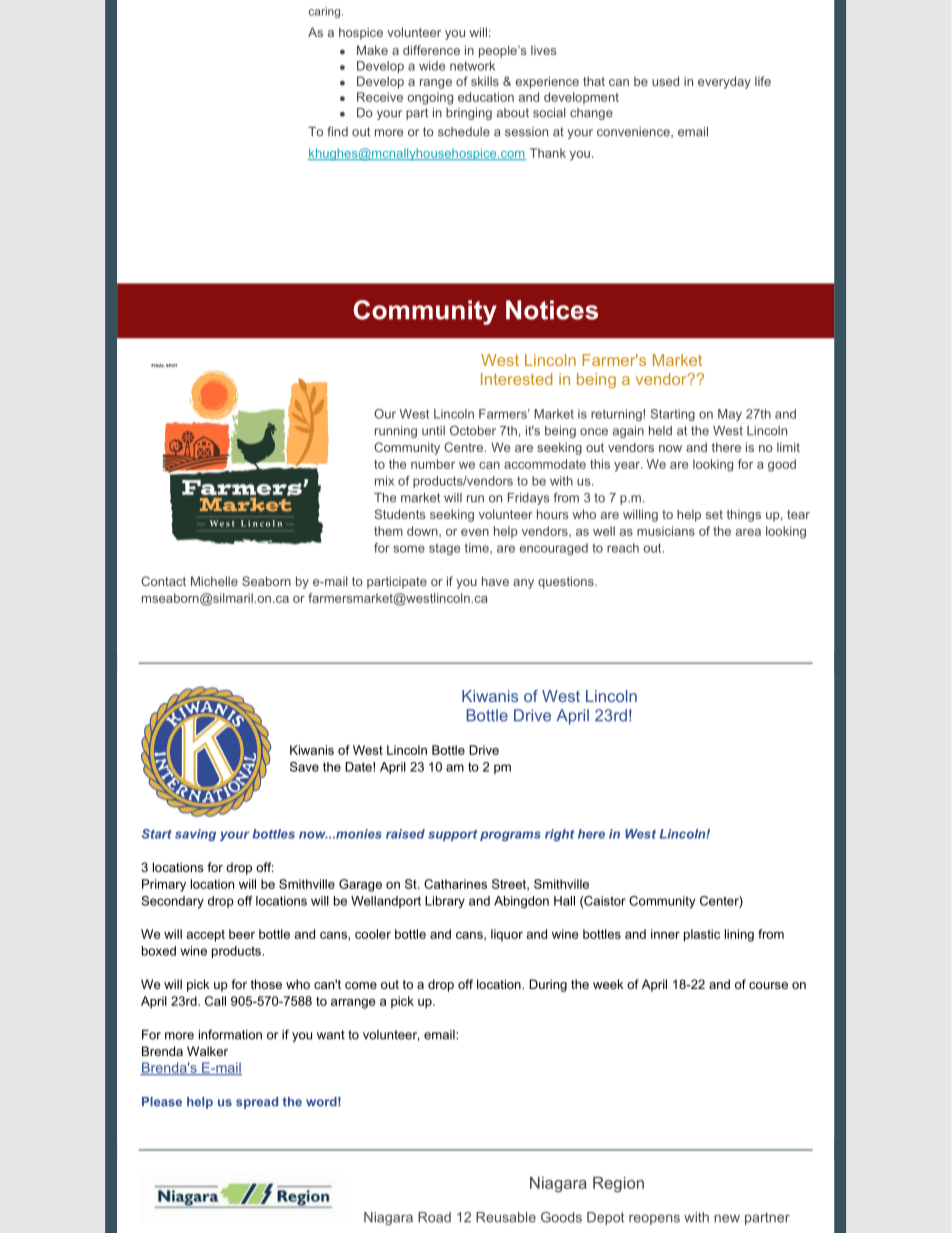 Image resolution: width=952 pixels, height=1233 pixels. What do you see at coordinates (326, 12) in the screenshot?
I see `caring` at bounding box center [326, 12].
